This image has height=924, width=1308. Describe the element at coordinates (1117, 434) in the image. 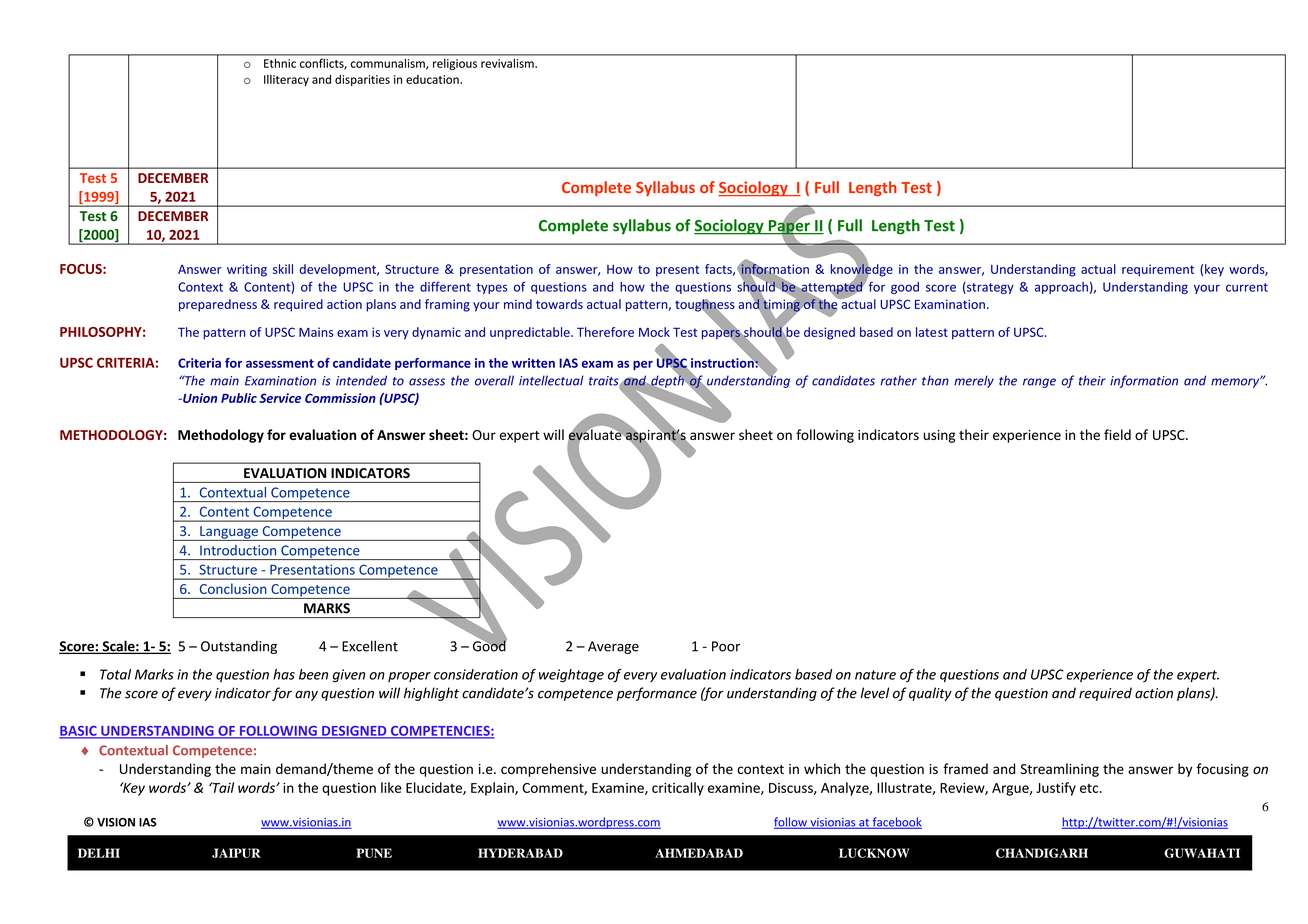

I see `field` at that location.
